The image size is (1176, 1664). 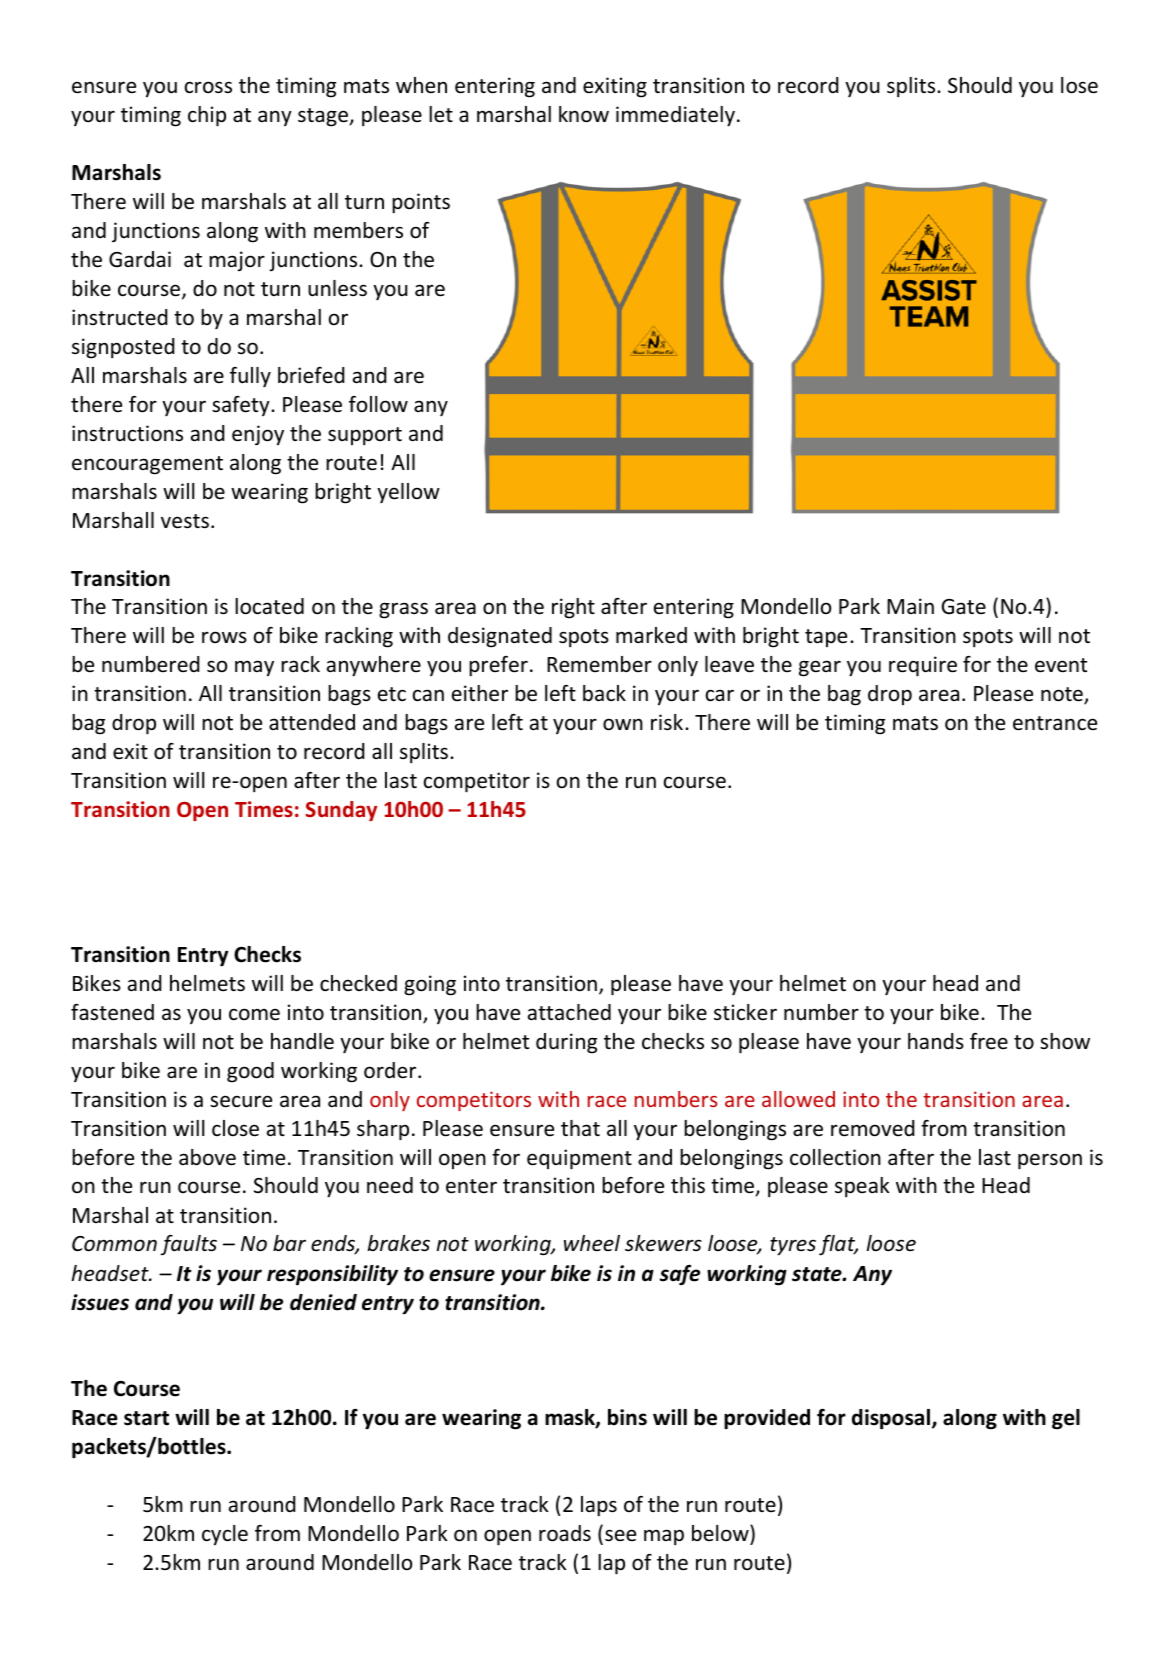 I want to click on Sunday, so click(x=341, y=811).
